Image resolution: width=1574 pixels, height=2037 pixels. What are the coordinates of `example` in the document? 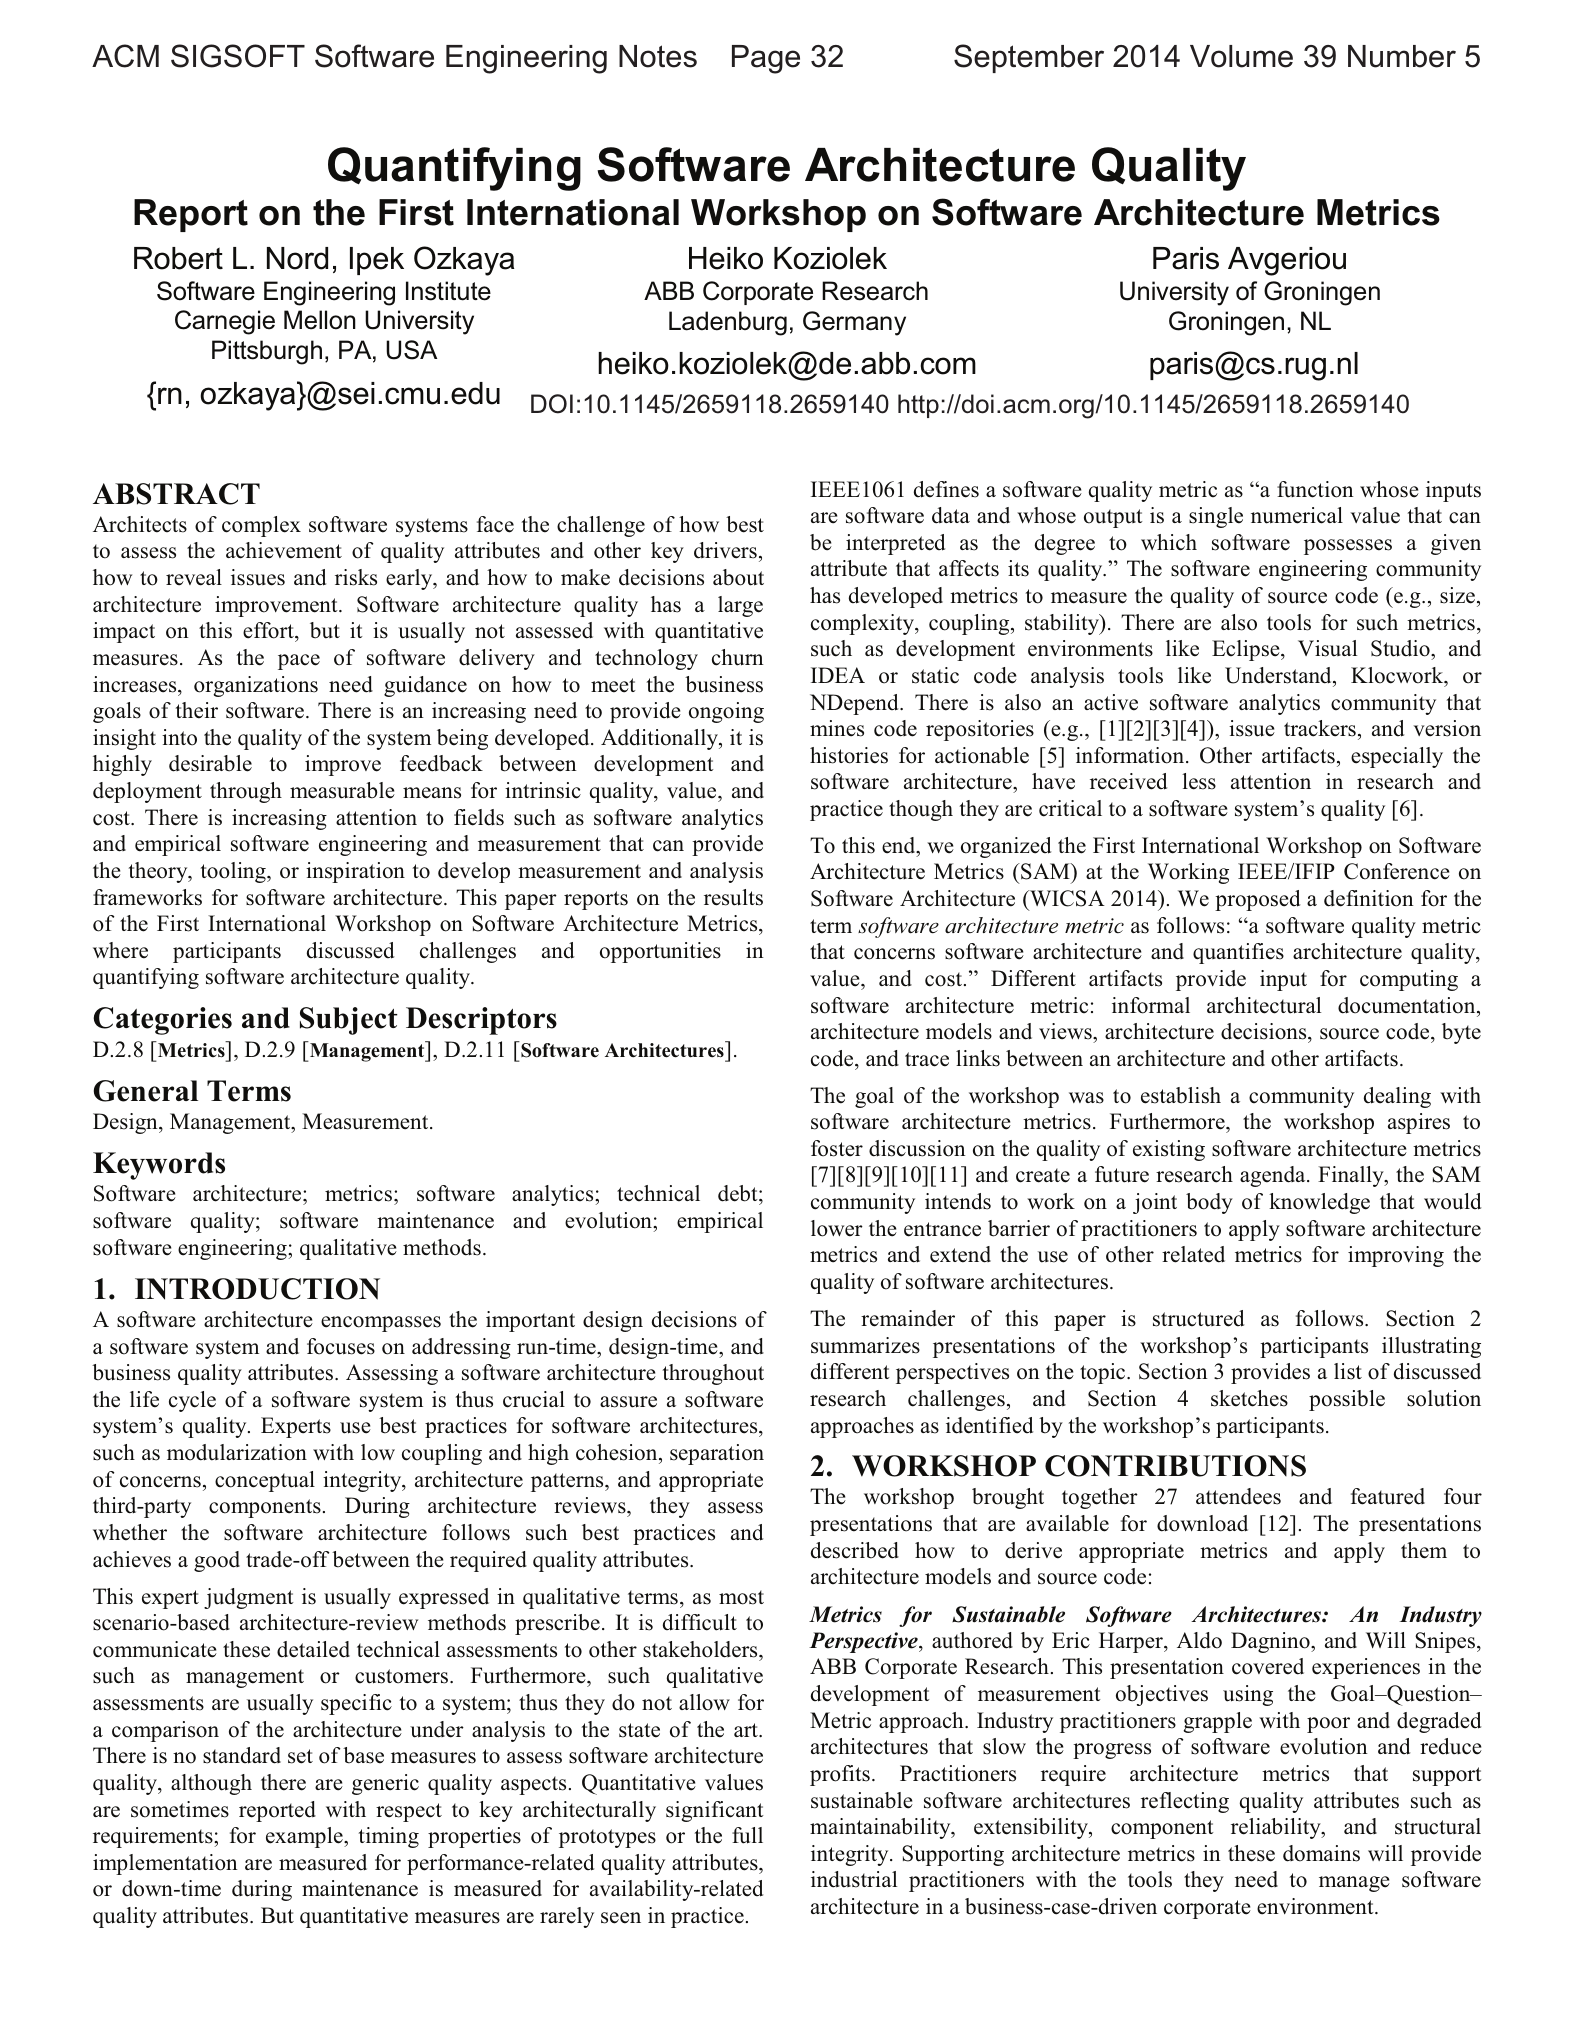 It's located at (305, 1837).
